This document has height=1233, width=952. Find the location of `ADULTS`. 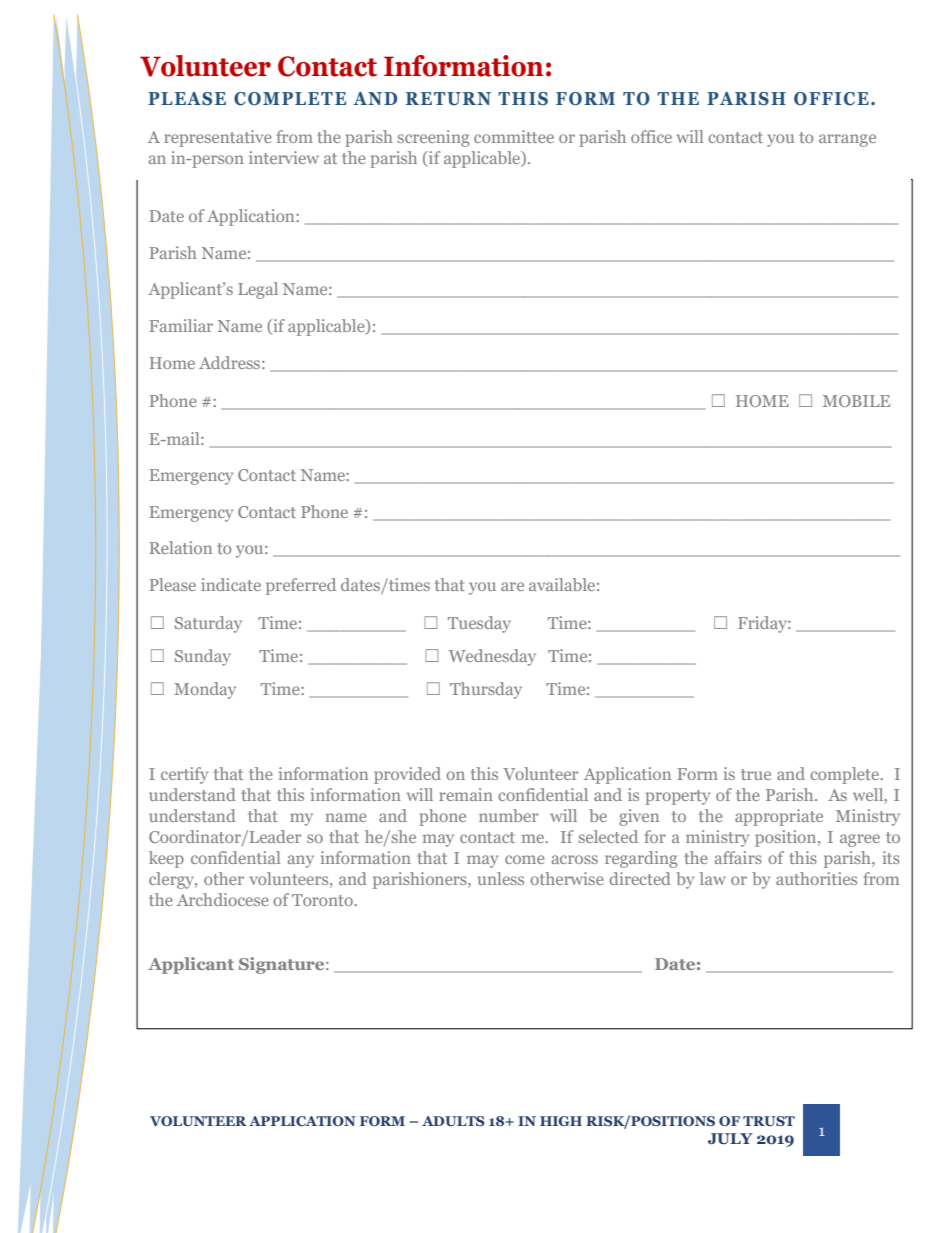

ADULTS is located at coordinates (453, 1121).
